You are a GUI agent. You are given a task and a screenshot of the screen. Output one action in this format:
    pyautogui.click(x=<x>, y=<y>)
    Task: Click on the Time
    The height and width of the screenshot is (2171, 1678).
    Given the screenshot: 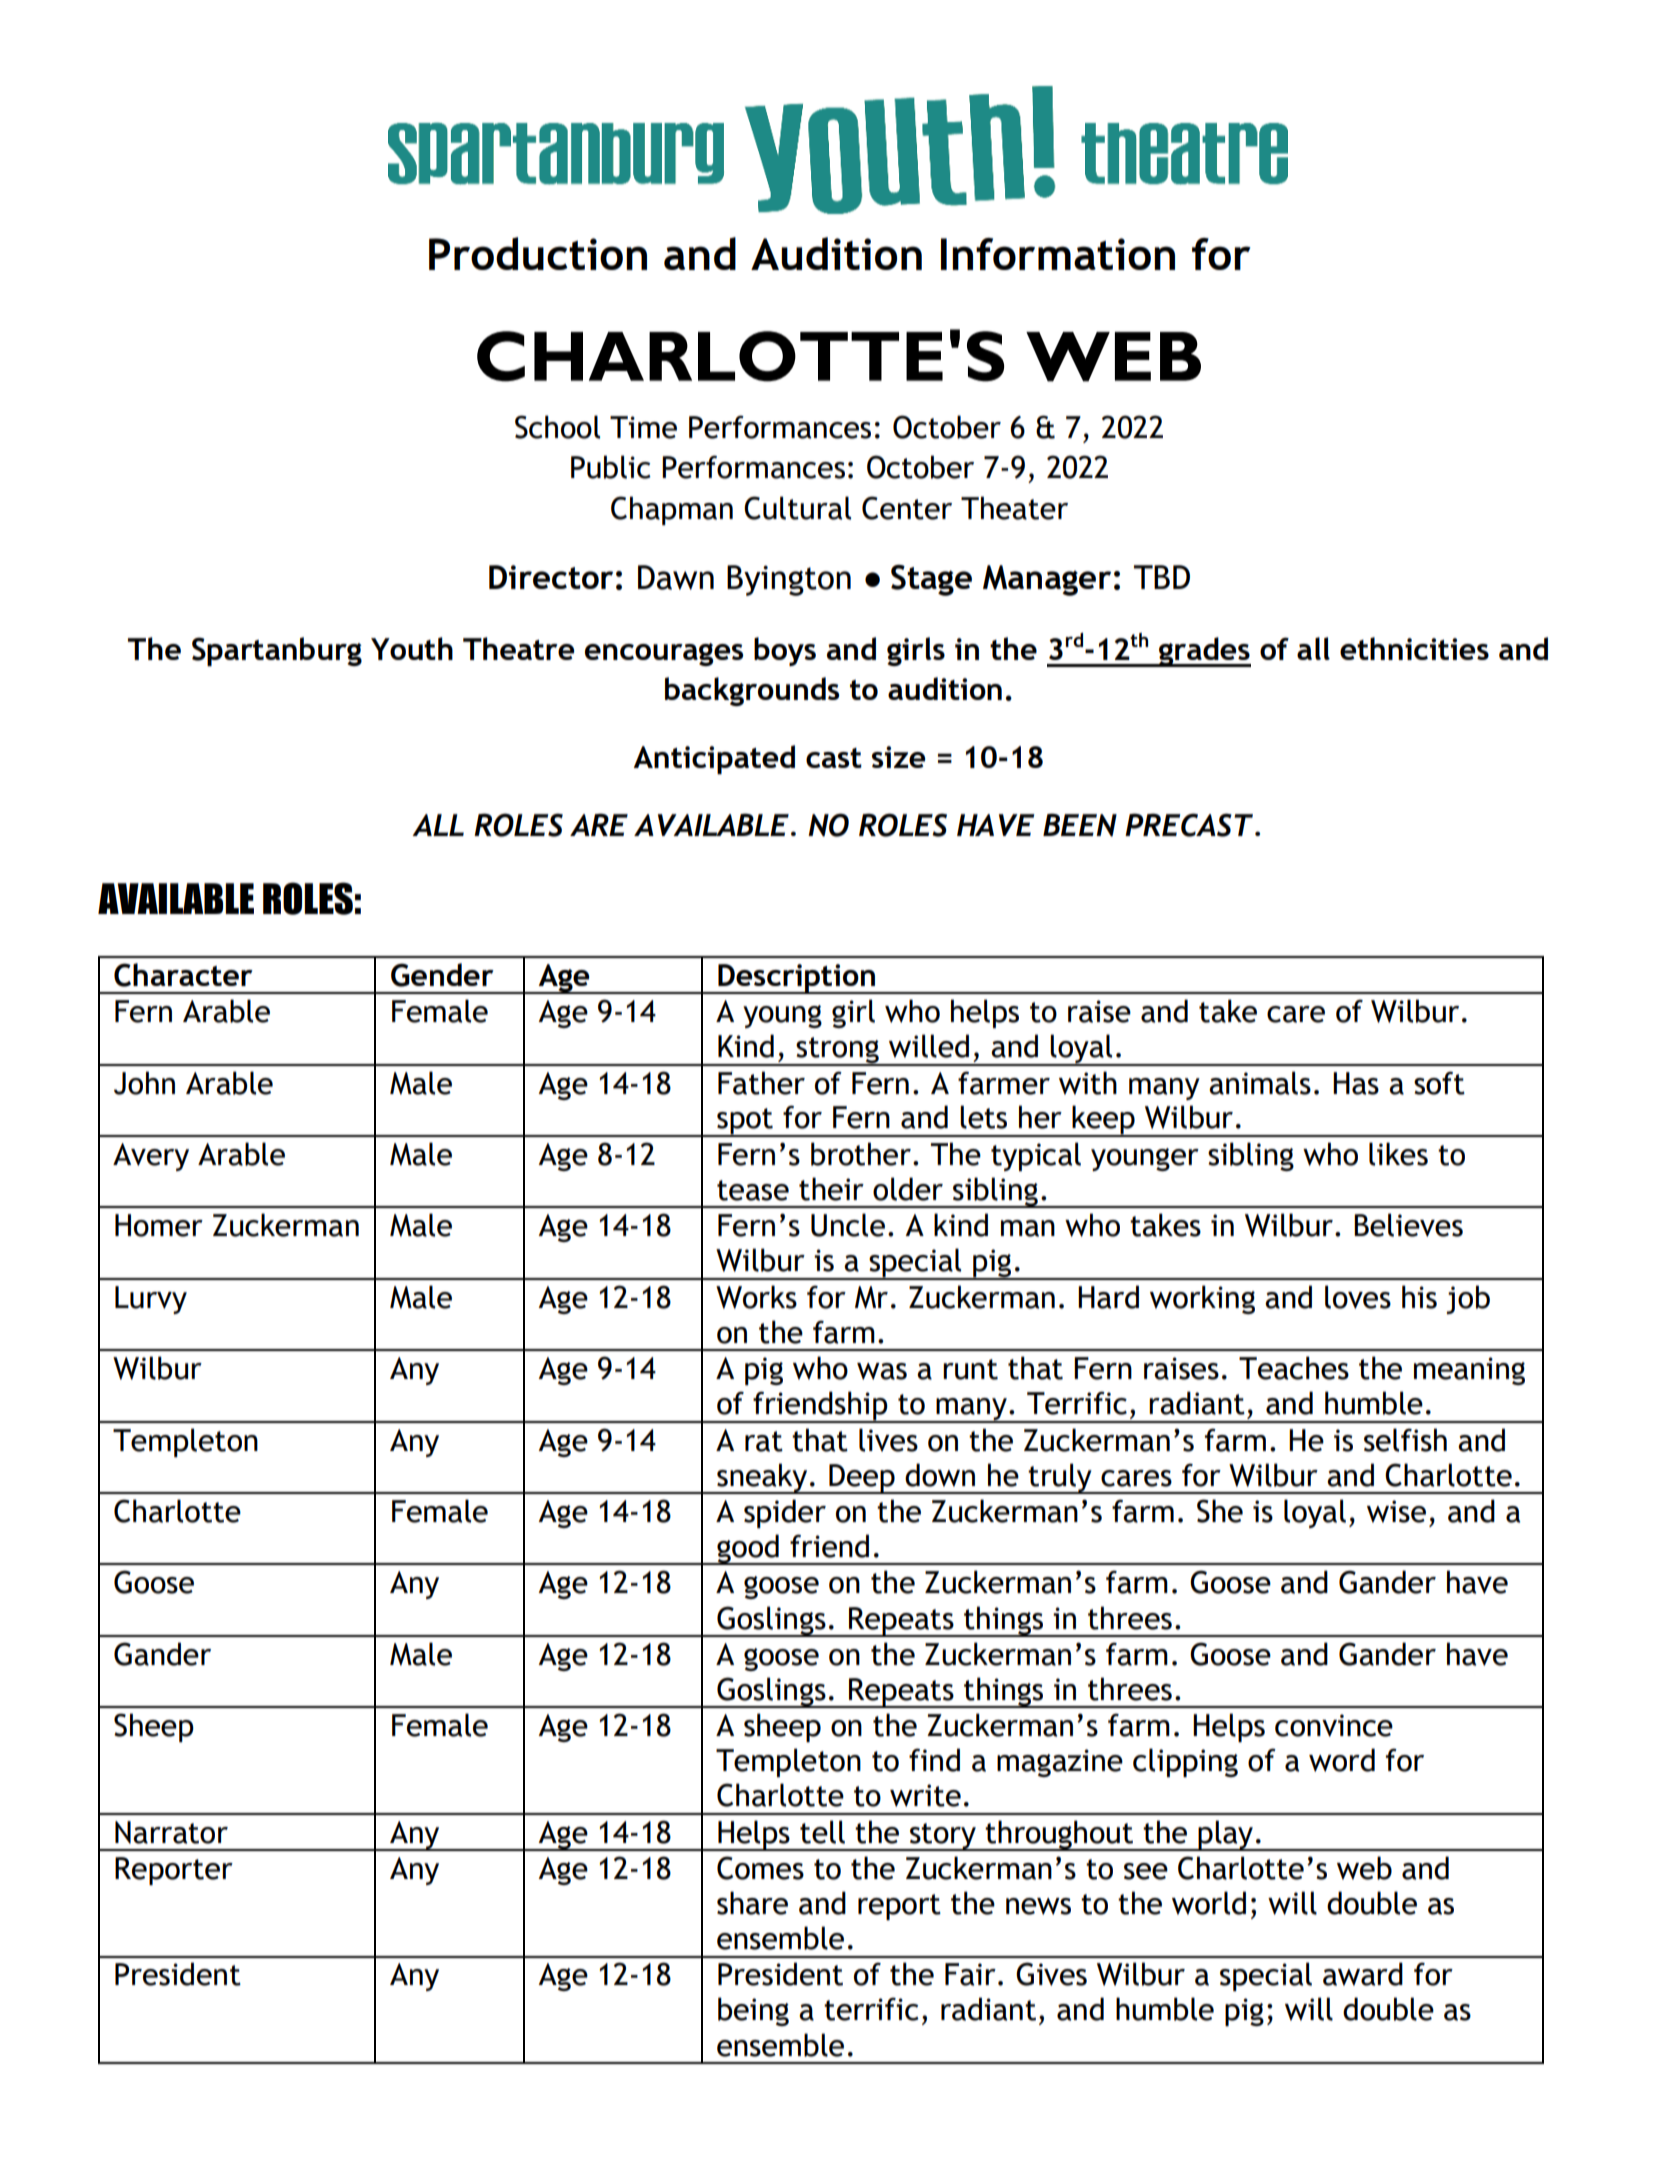 What is the action you would take?
    pyautogui.click(x=643, y=427)
